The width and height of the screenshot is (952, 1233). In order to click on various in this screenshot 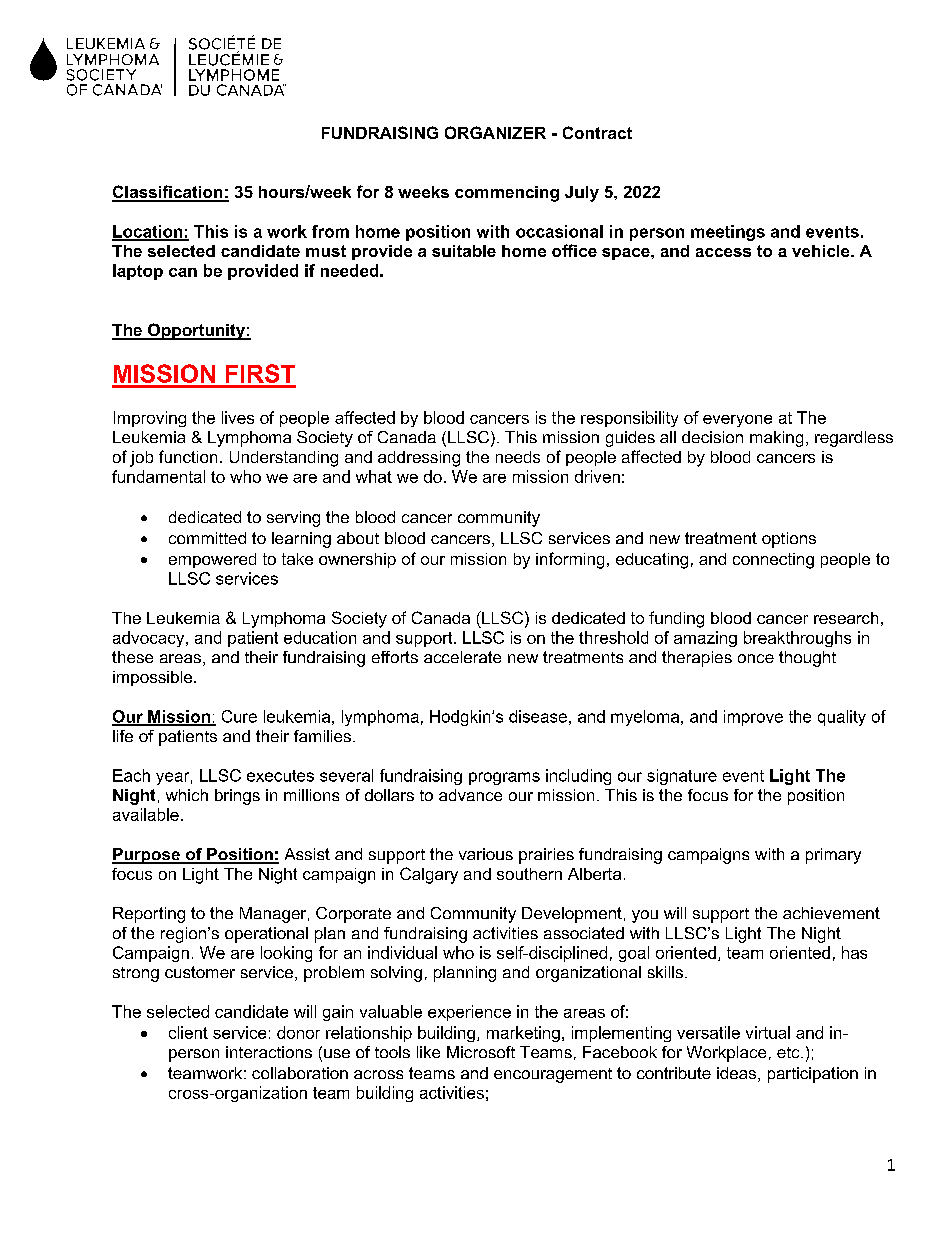, I will do `click(486, 854)`.
